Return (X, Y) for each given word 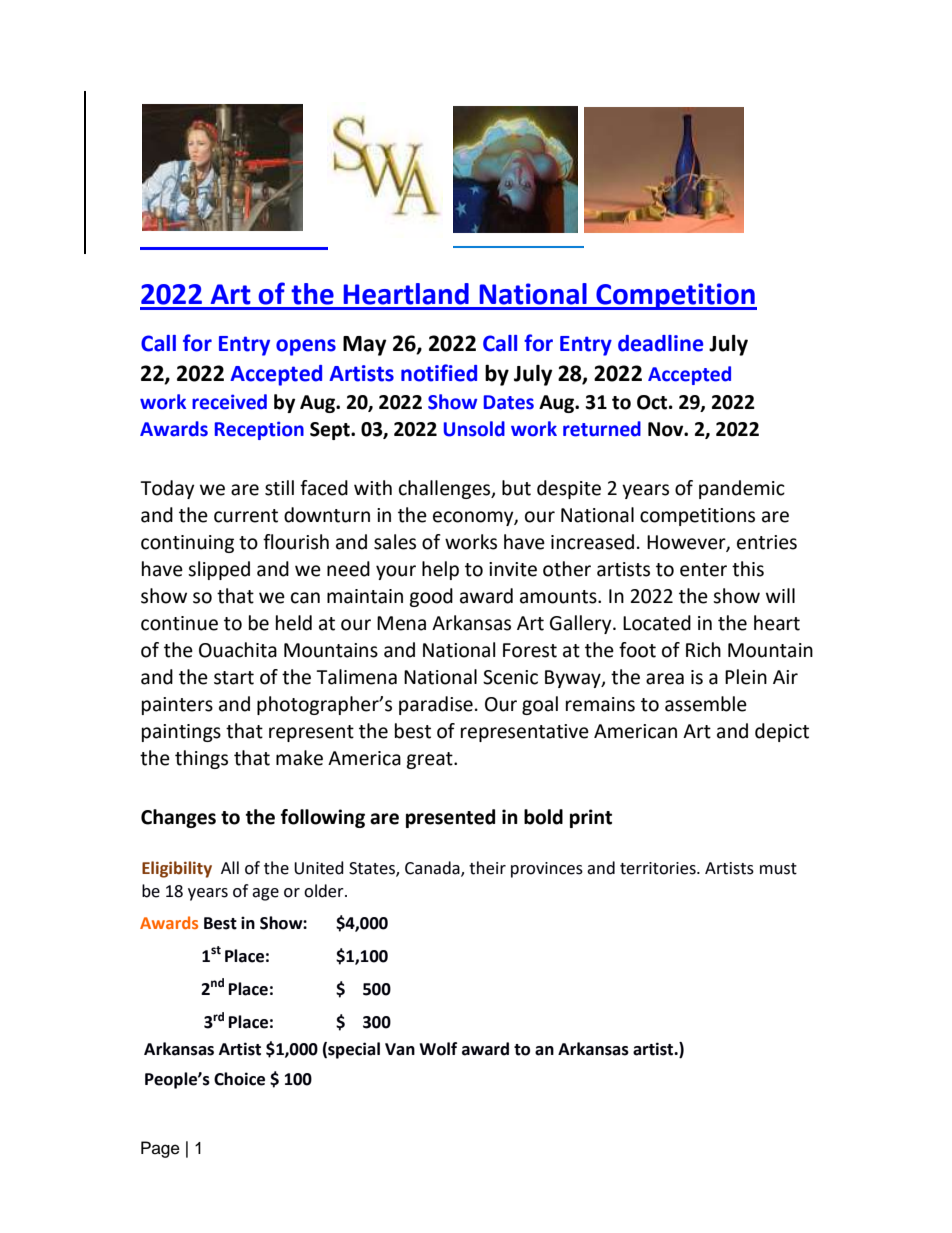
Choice (239, 1079)
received (229, 402)
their (487, 868)
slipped (219, 570)
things (201, 759)
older (325, 891)
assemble (706, 704)
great (430, 760)
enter (703, 570)
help (440, 570)
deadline (660, 343)
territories (659, 868)
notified (439, 373)
